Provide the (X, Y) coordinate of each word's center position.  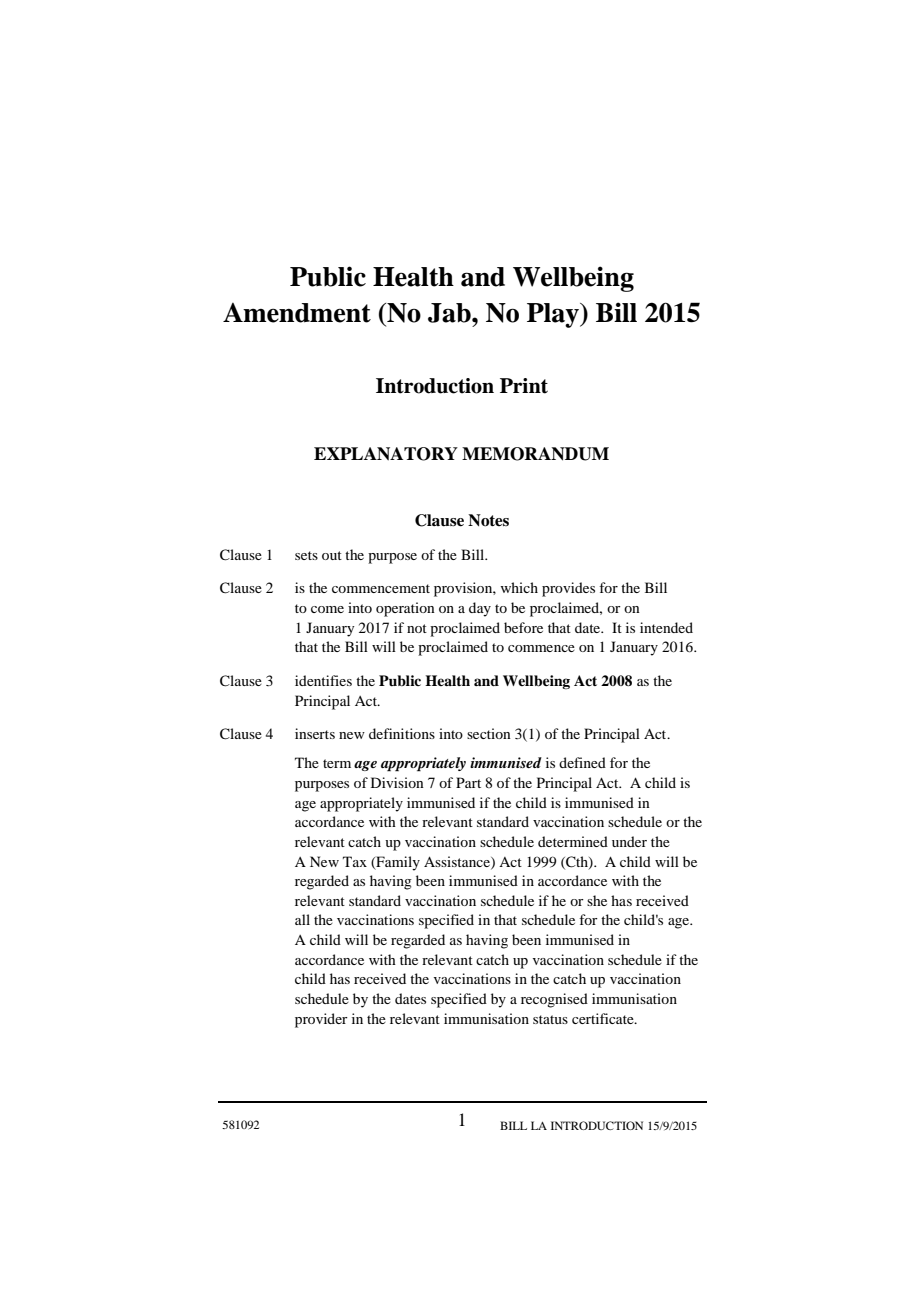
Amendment (297, 313)
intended (666, 627)
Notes (488, 520)
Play (554, 315)
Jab (450, 313)
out (332, 555)
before (523, 627)
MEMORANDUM (535, 454)
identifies (323, 680)
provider (321, 1020)
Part (468, 782)
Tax (355, 861)
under (629, 841)
